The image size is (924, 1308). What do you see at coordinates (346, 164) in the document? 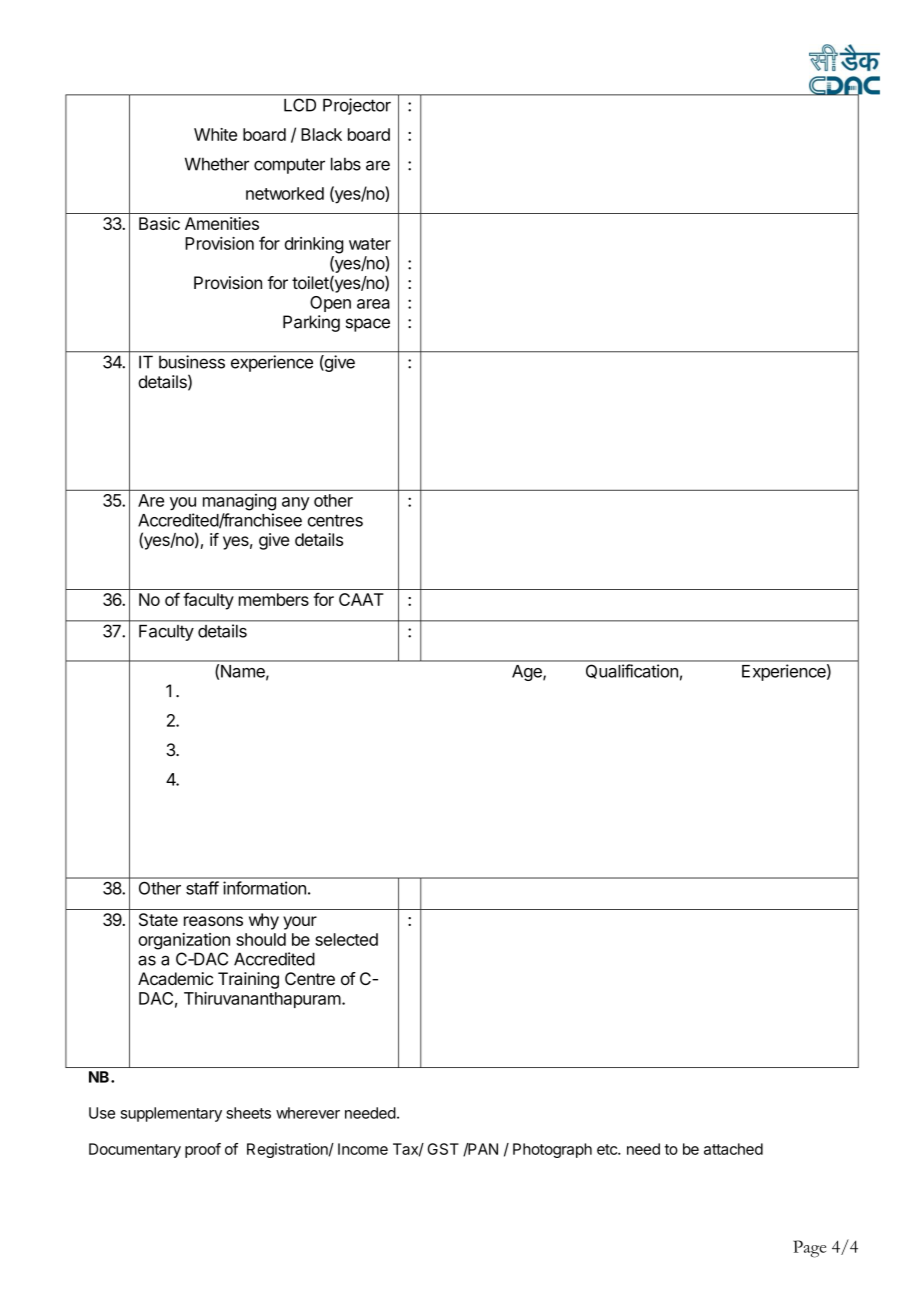
I see `labs` at bounding box center [346, 164].
